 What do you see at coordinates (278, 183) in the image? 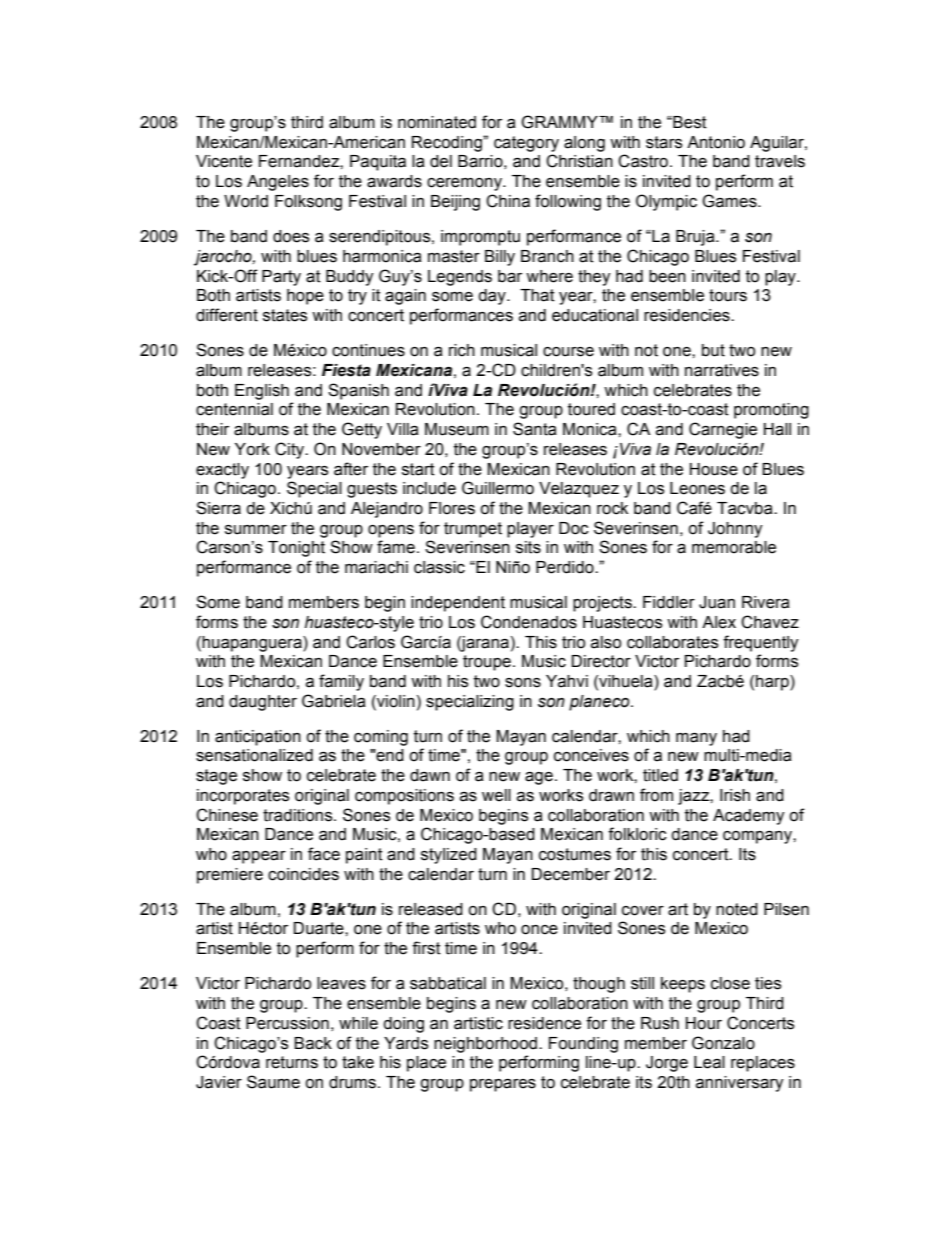
I see `Angeles` at bounding box center [278, 183].
